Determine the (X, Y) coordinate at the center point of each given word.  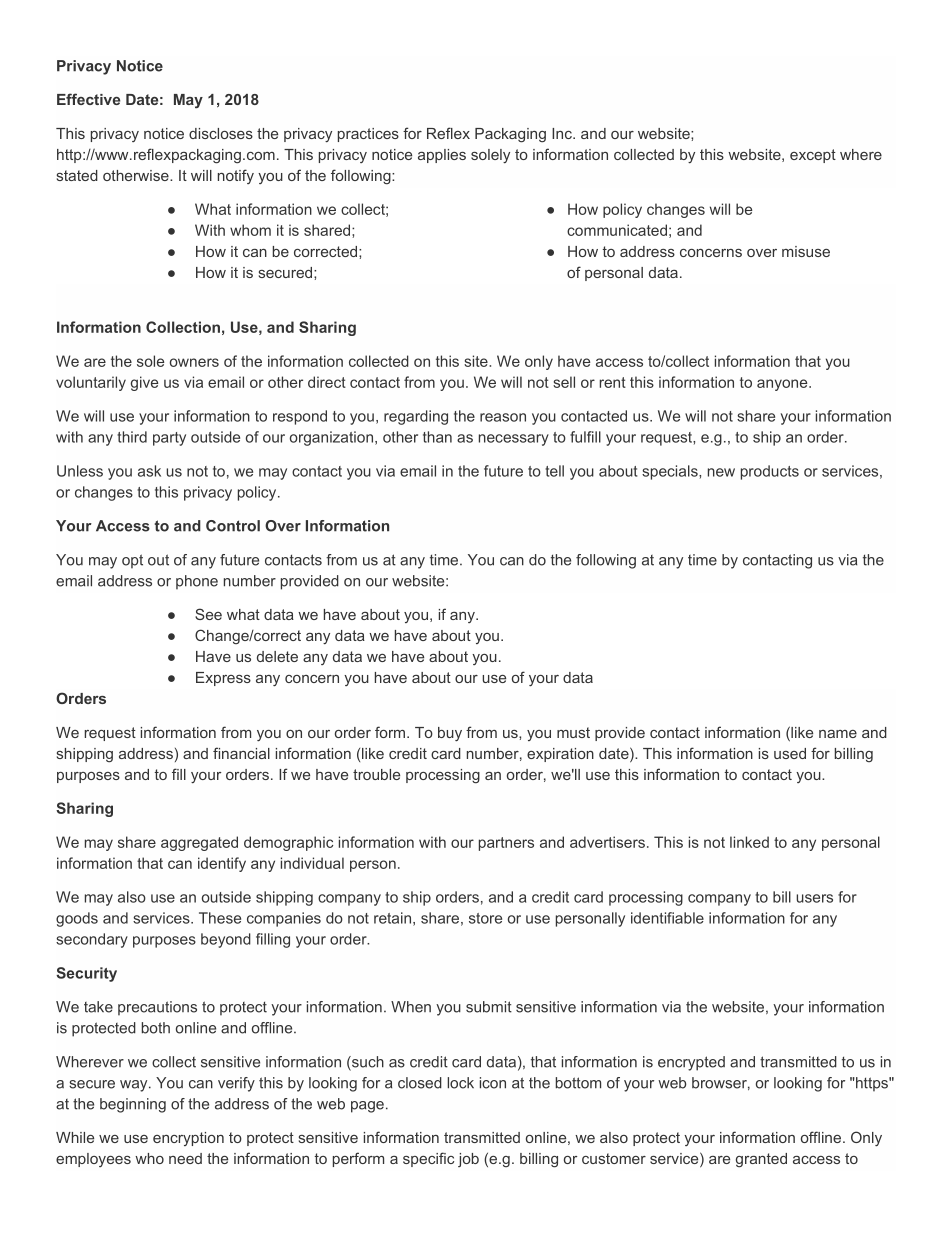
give (144, 383)
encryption (188, 1139)
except (813, 156)
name (838, 734)
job (468, 1160)
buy (450, 734)
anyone (783, 385)
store (485, 918)
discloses (221, 133)
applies (442, 156)
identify (222, 864)
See (208, 614)
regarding (416, 417)
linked (749, 842)
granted (761, 1160)
